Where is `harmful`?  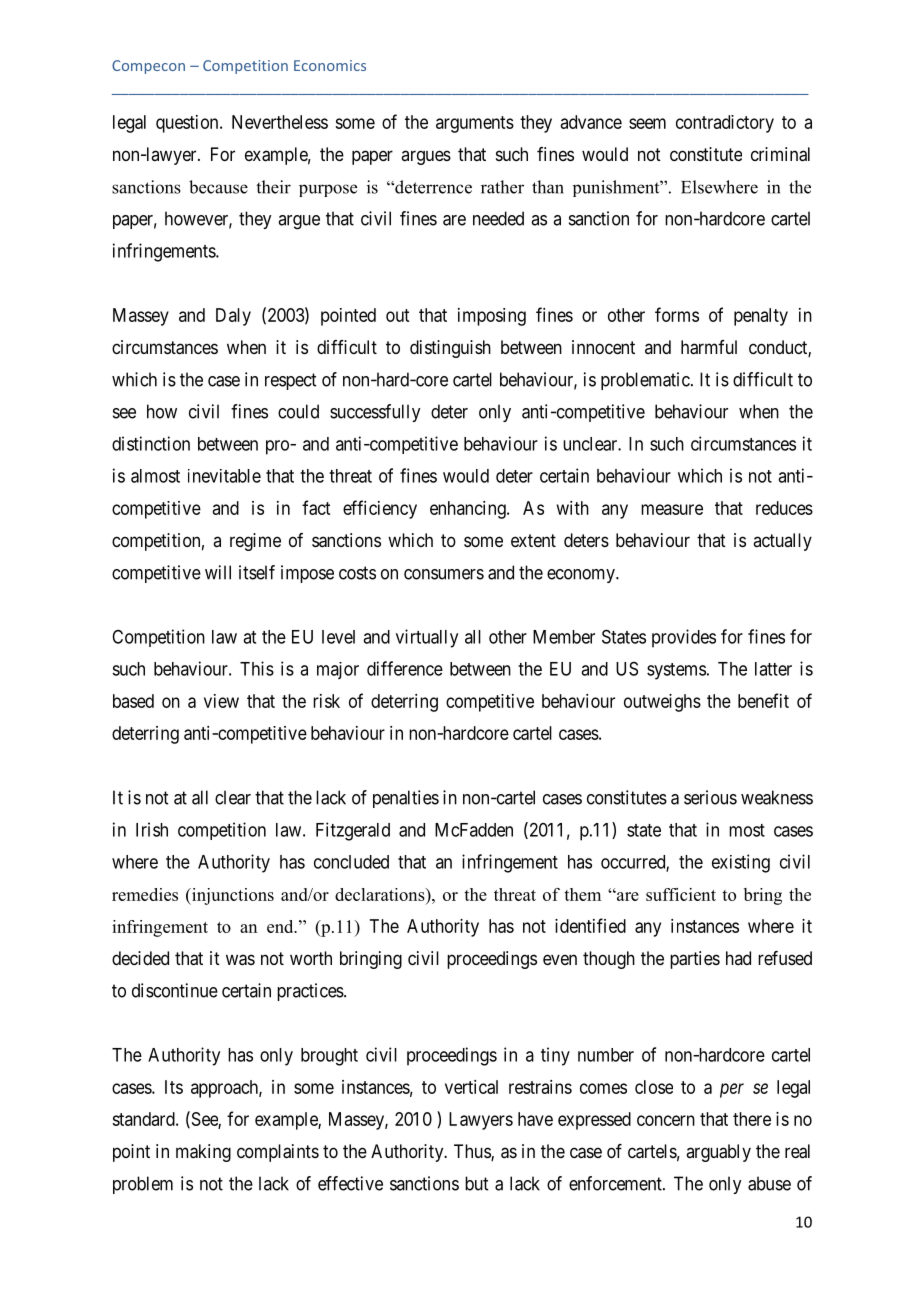 harmful is located at coordinates (709, 347).
